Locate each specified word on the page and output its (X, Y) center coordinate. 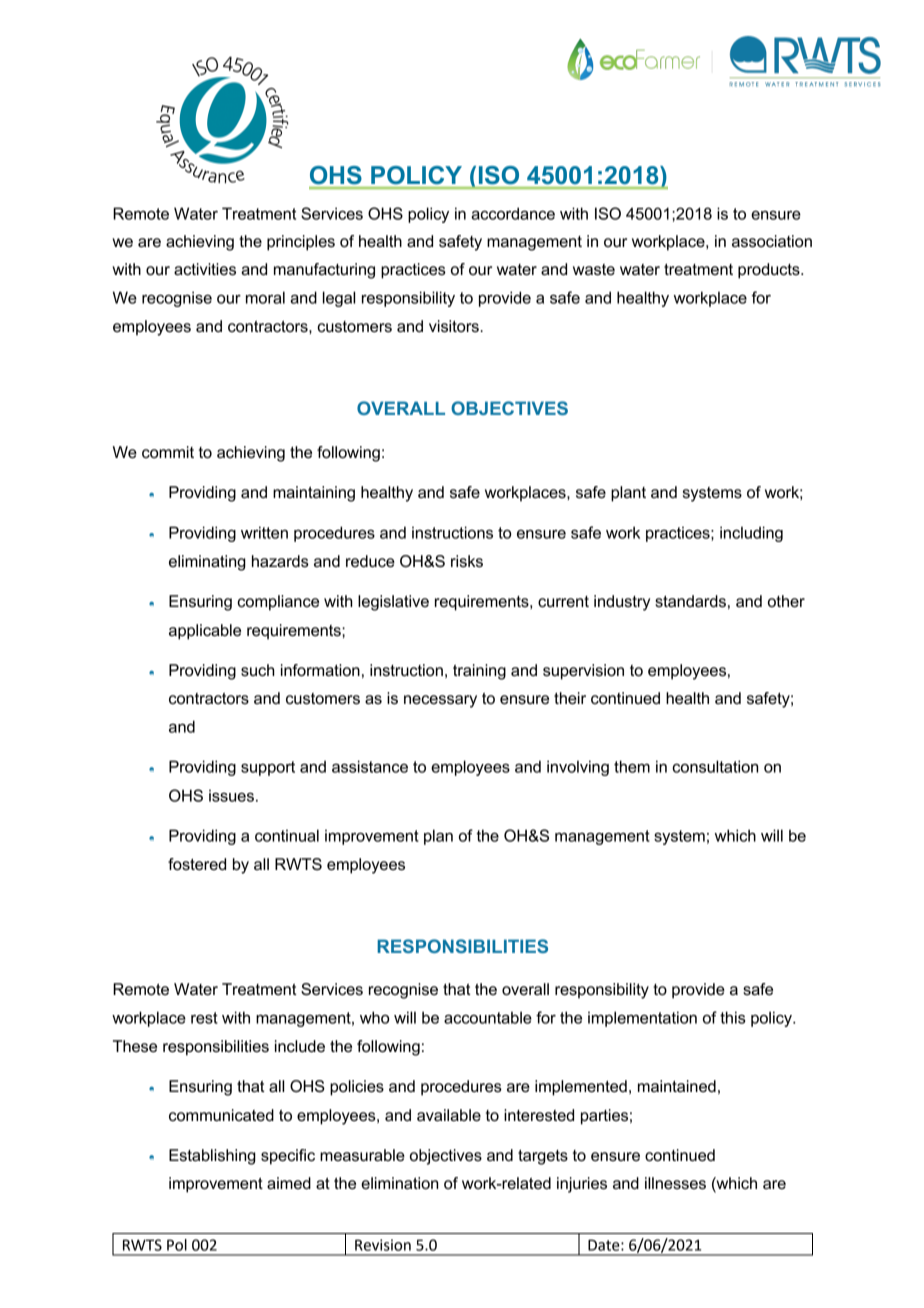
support (268, 768)
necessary (440, 701)
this (732, 1017)
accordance (513, 213)
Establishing (212, 1157)
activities (205, 269)
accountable (488, 1017)
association (772, 241)
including (751, 534)
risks (467, 561)
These (135, 1046)
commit (168, 452)
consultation (715, 766)
